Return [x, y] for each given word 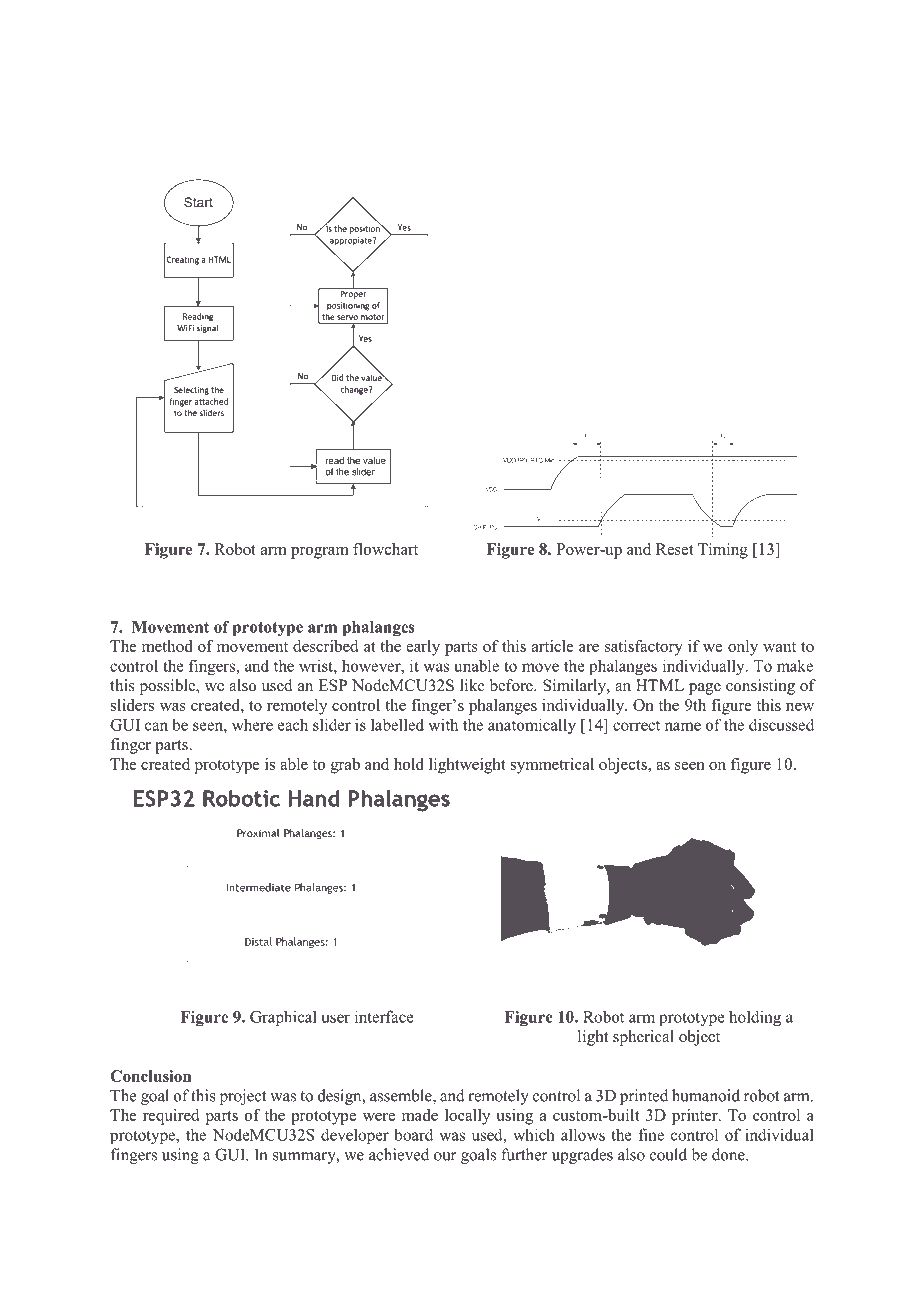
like [472, 685]
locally [467, 1117]
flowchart [385, 549]
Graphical [283, 1018]
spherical [643, 1038]
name [683, 726]
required [171, 1117]
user [336, 1018]
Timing [723, 551]
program [320, 553]
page [705, 689]
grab [345, 766]
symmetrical [552, 766]
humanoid [706, 1095]
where [252, 724]
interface [384, 1016]
